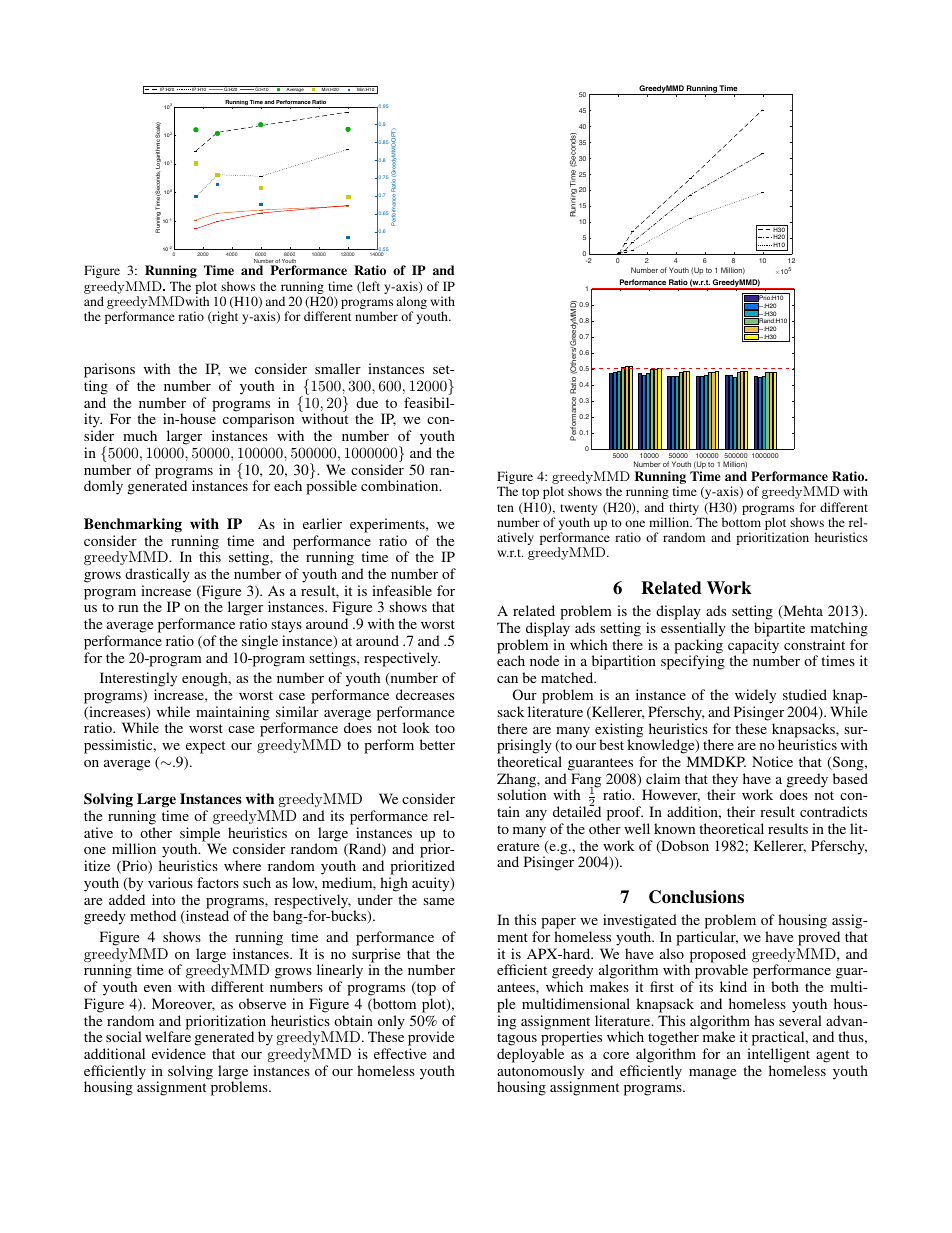  Describe the element at coordinates (530, 1055) in the screenshot. I see `deployable` at that location.
